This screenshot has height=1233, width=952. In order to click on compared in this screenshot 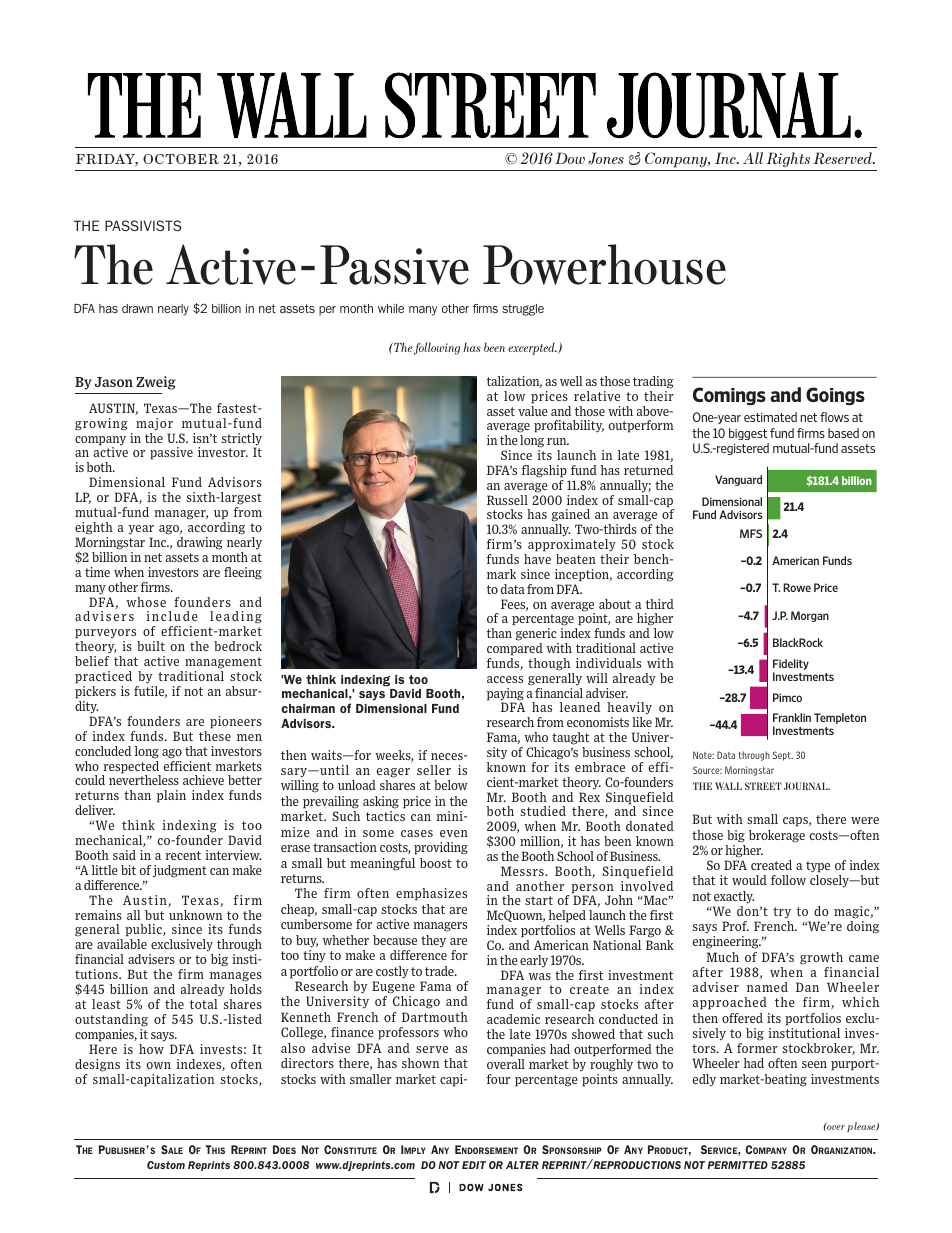, I will do `click(515, 649)`.
